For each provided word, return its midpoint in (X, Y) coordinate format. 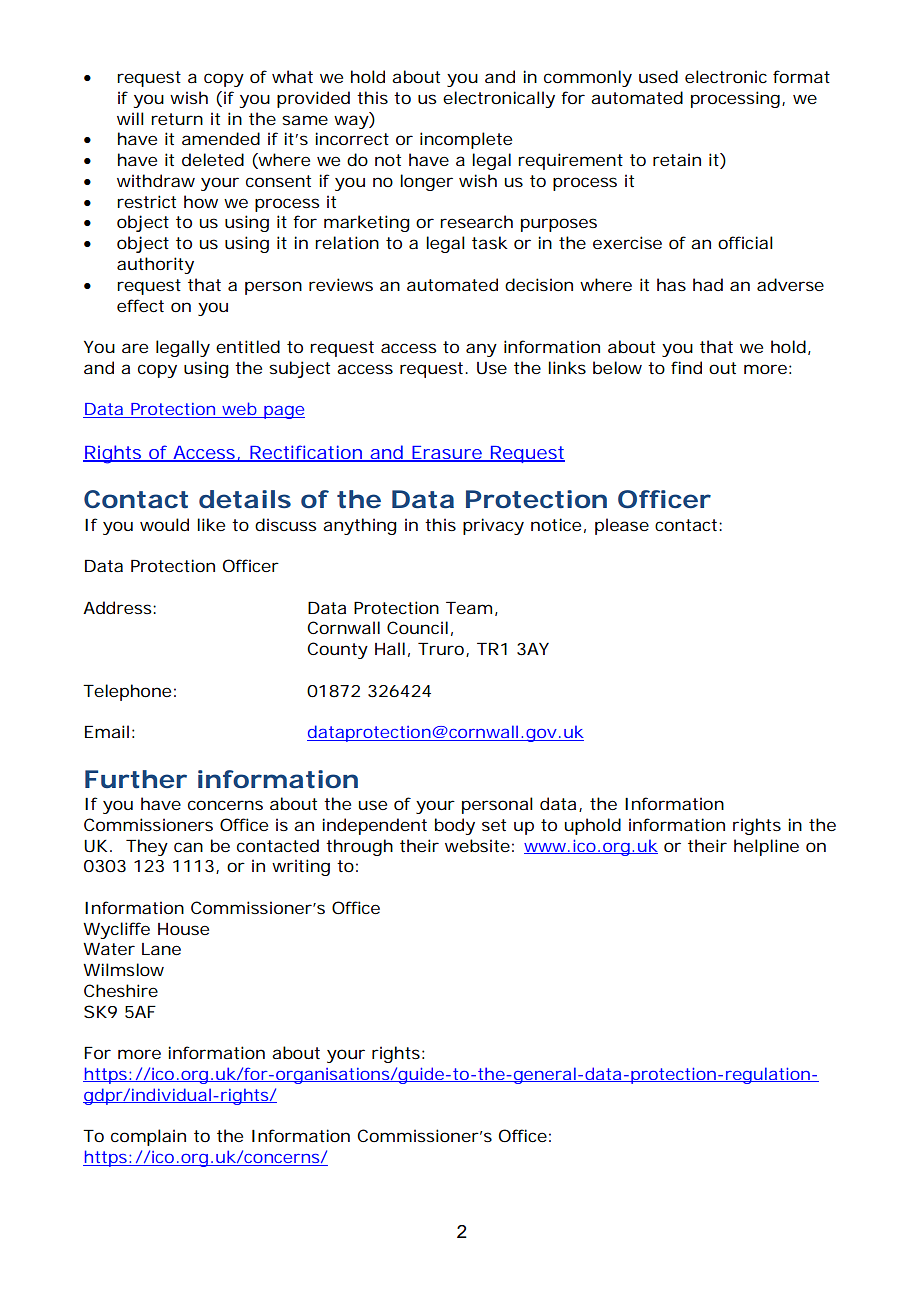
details (245, 499)
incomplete (466, 140)
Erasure (447, 453)
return (177, 119)
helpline (766, 847)
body (455, 826)
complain (148, 1137)
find (686, 367)
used (658, 76)
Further (136, 779)
